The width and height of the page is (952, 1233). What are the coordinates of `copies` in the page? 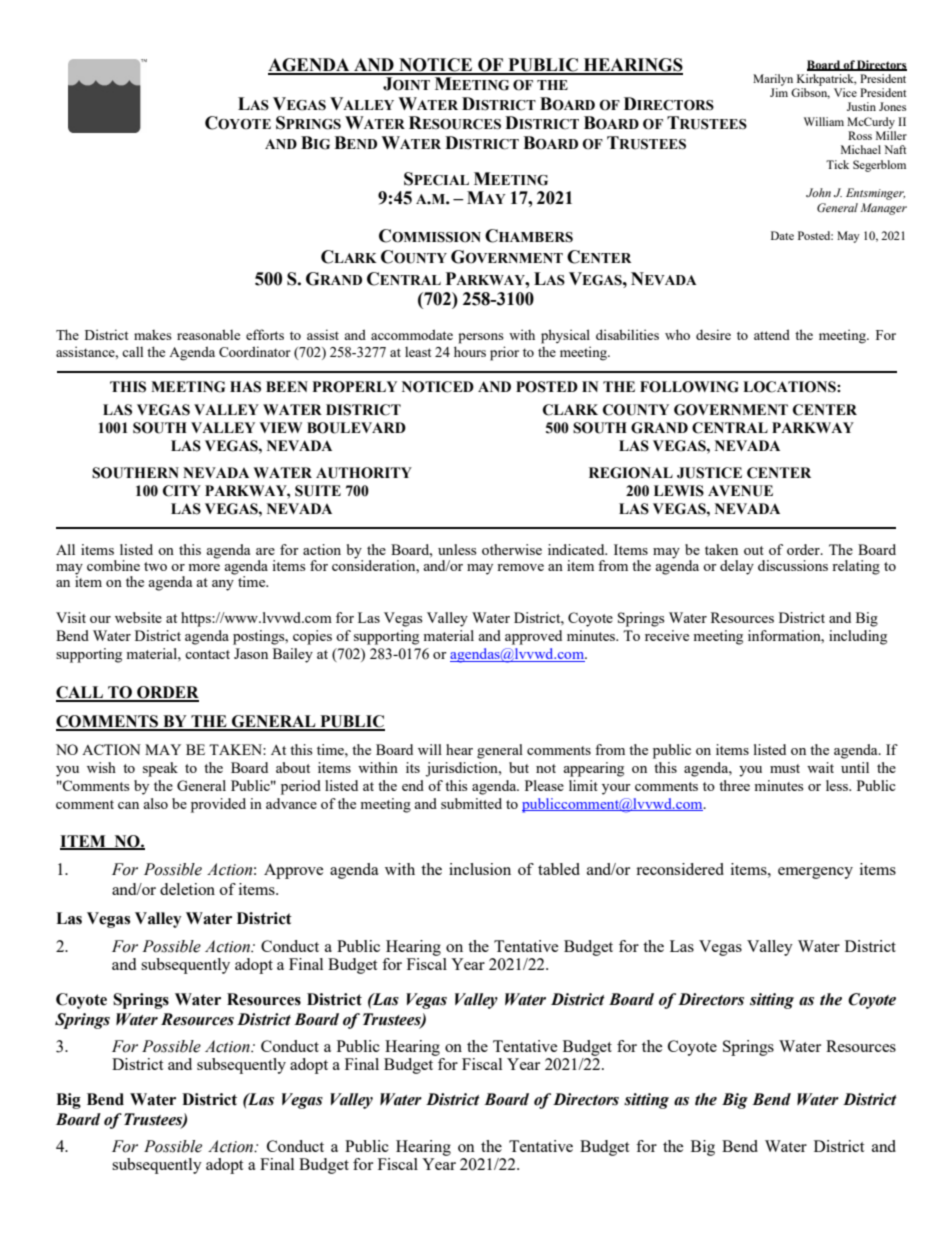 It's located at (312, 637).
